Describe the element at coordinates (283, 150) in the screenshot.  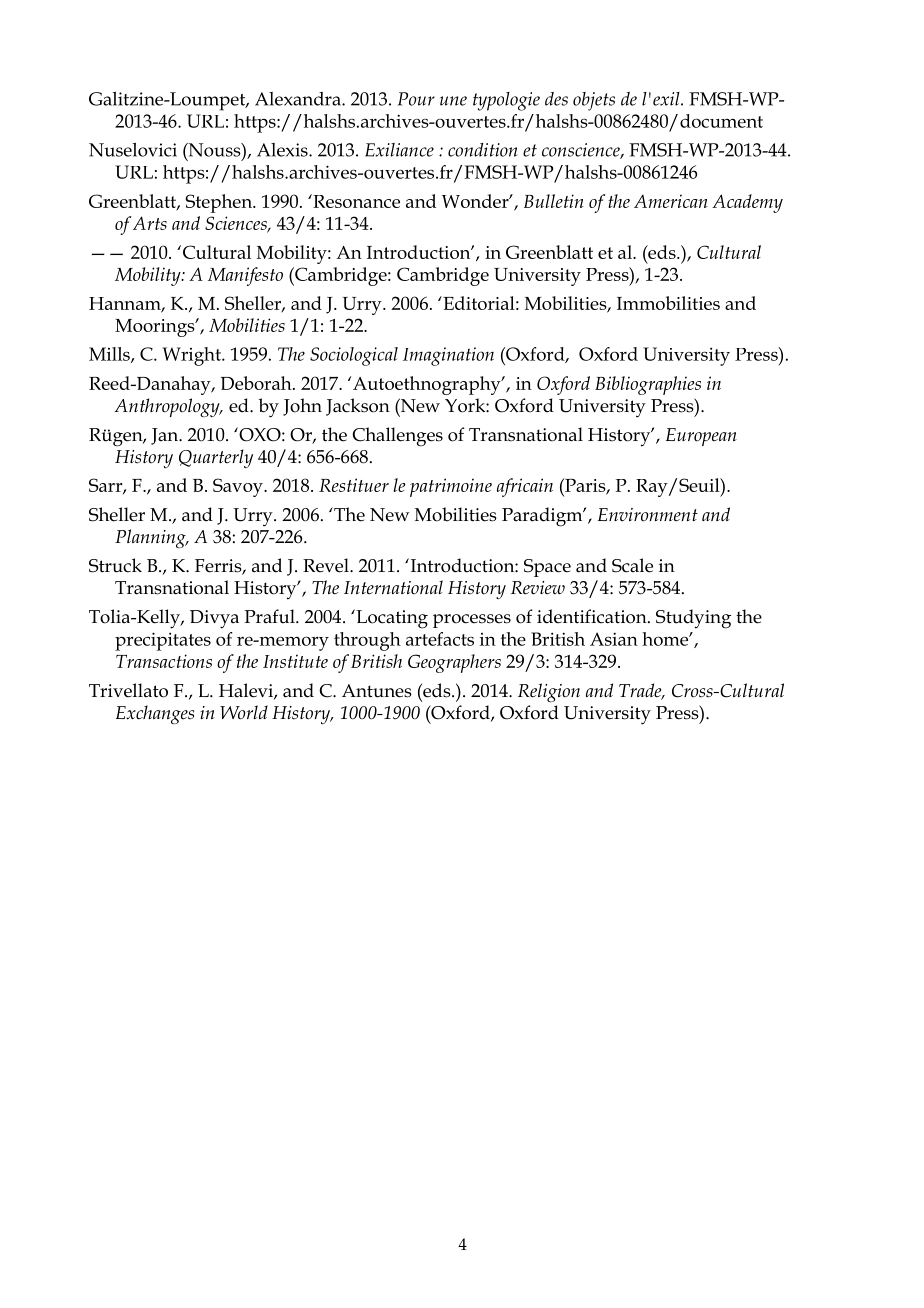
I see `Alexis` at that location.
